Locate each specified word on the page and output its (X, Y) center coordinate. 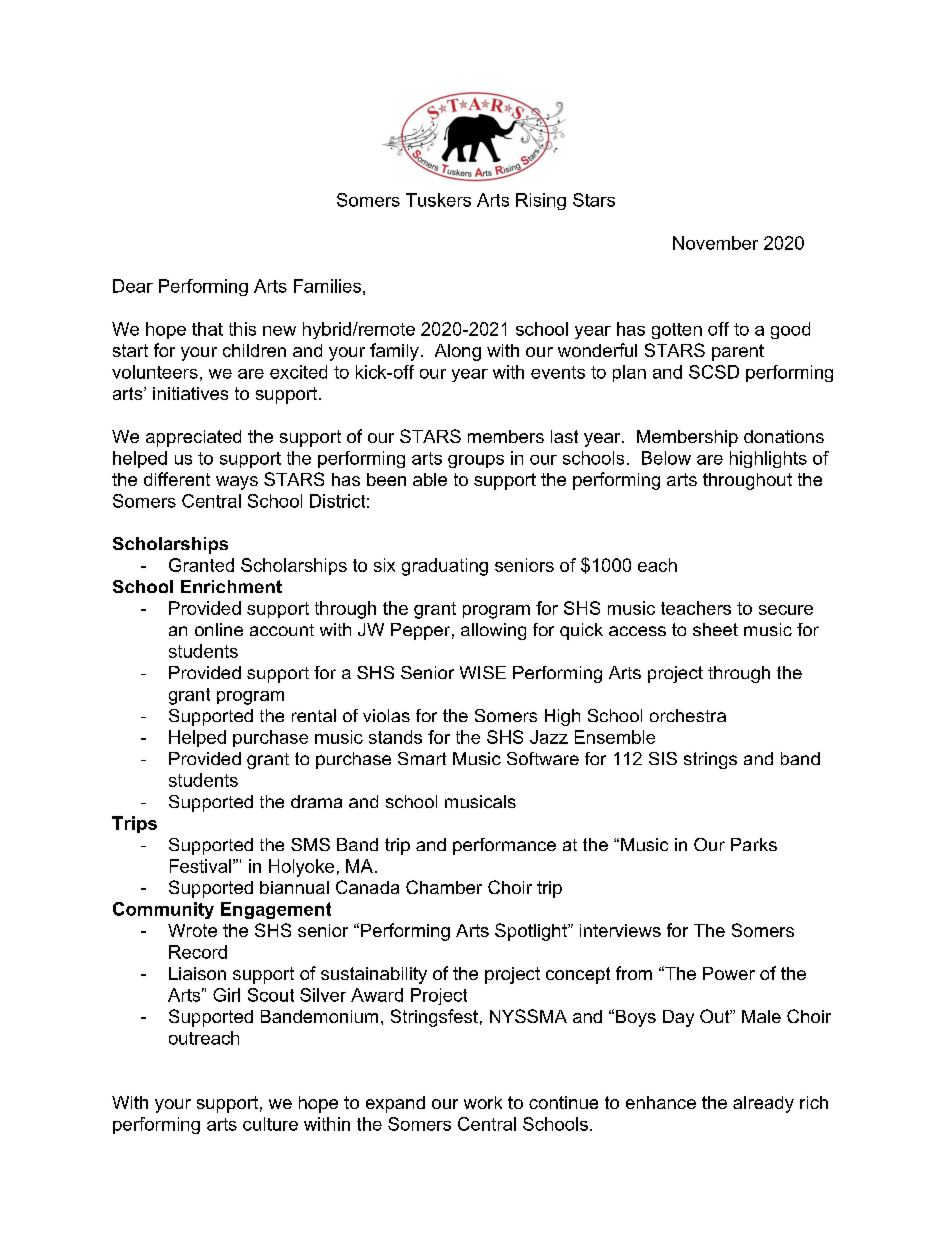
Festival (200, 866)
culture (270, 1124)
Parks (754, 844)
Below (666, 458)
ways (237, 483)
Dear (133, 286)
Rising (541, 201)
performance (504, 846)
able (430, 479)
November (715, 243)
